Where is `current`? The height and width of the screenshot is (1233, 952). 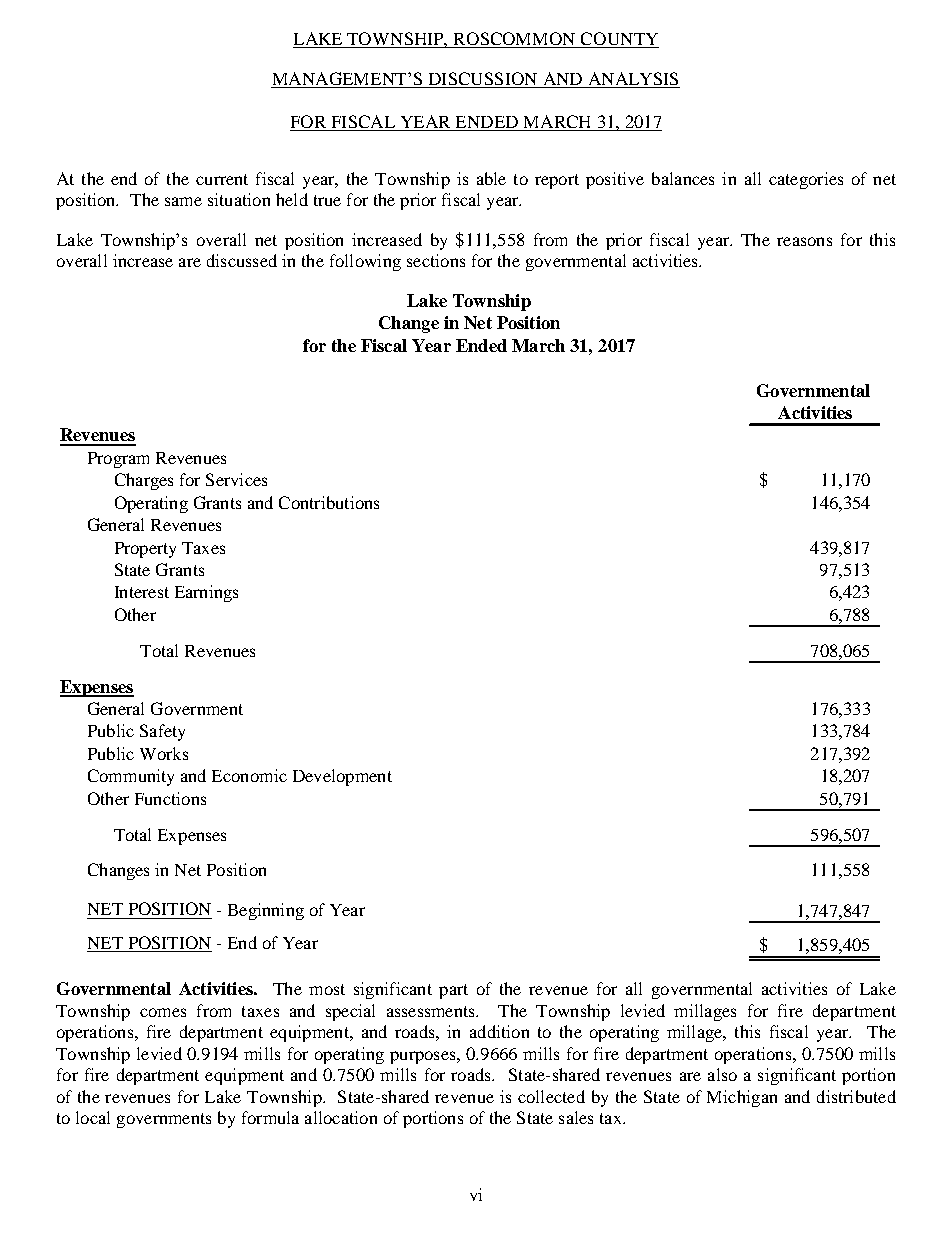
current is located at coordinates (222, 179).
